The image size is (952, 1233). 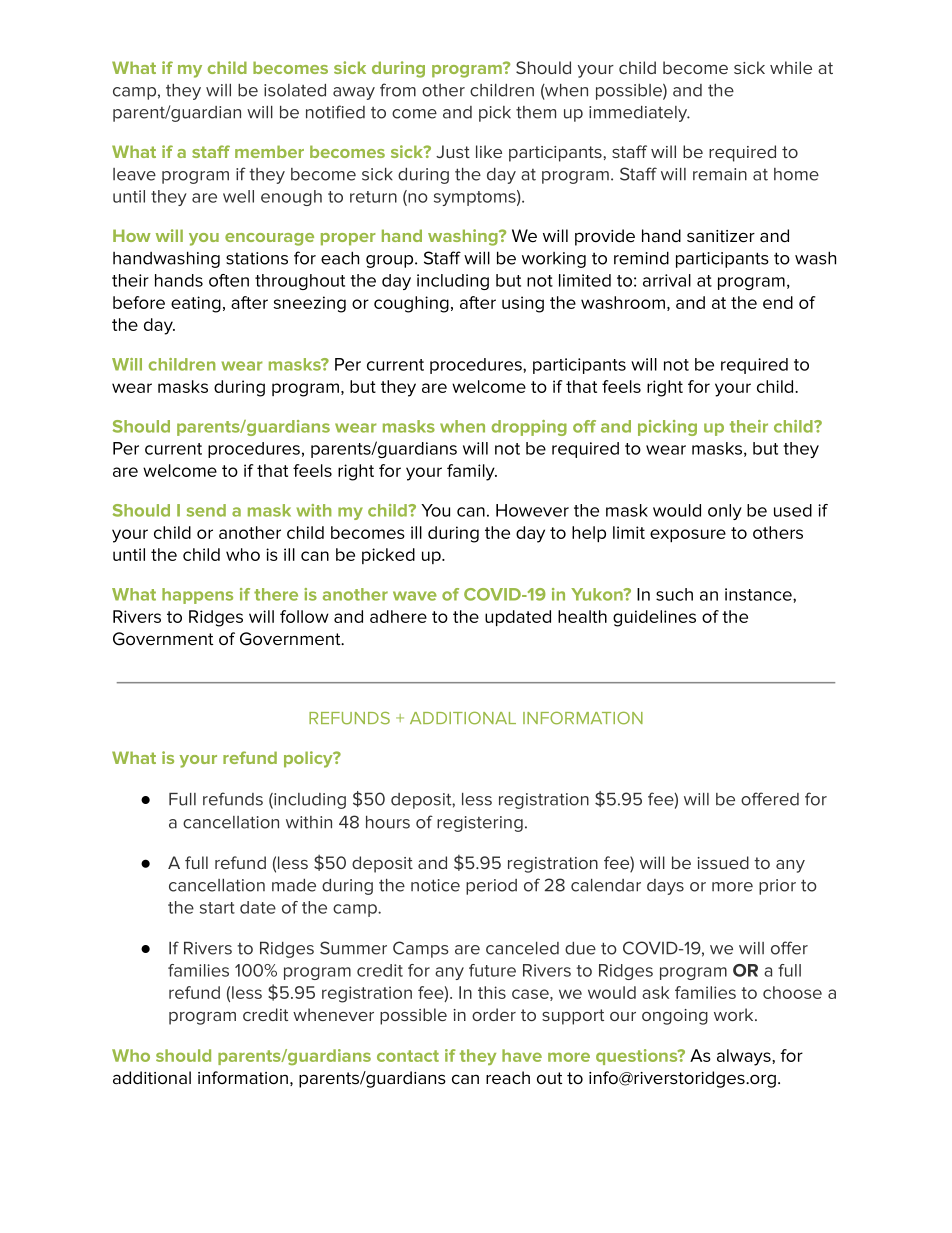 What do you see at coordinates (398, 90) in the screenshot?
I see `from` at bounding box center [398, 90].
